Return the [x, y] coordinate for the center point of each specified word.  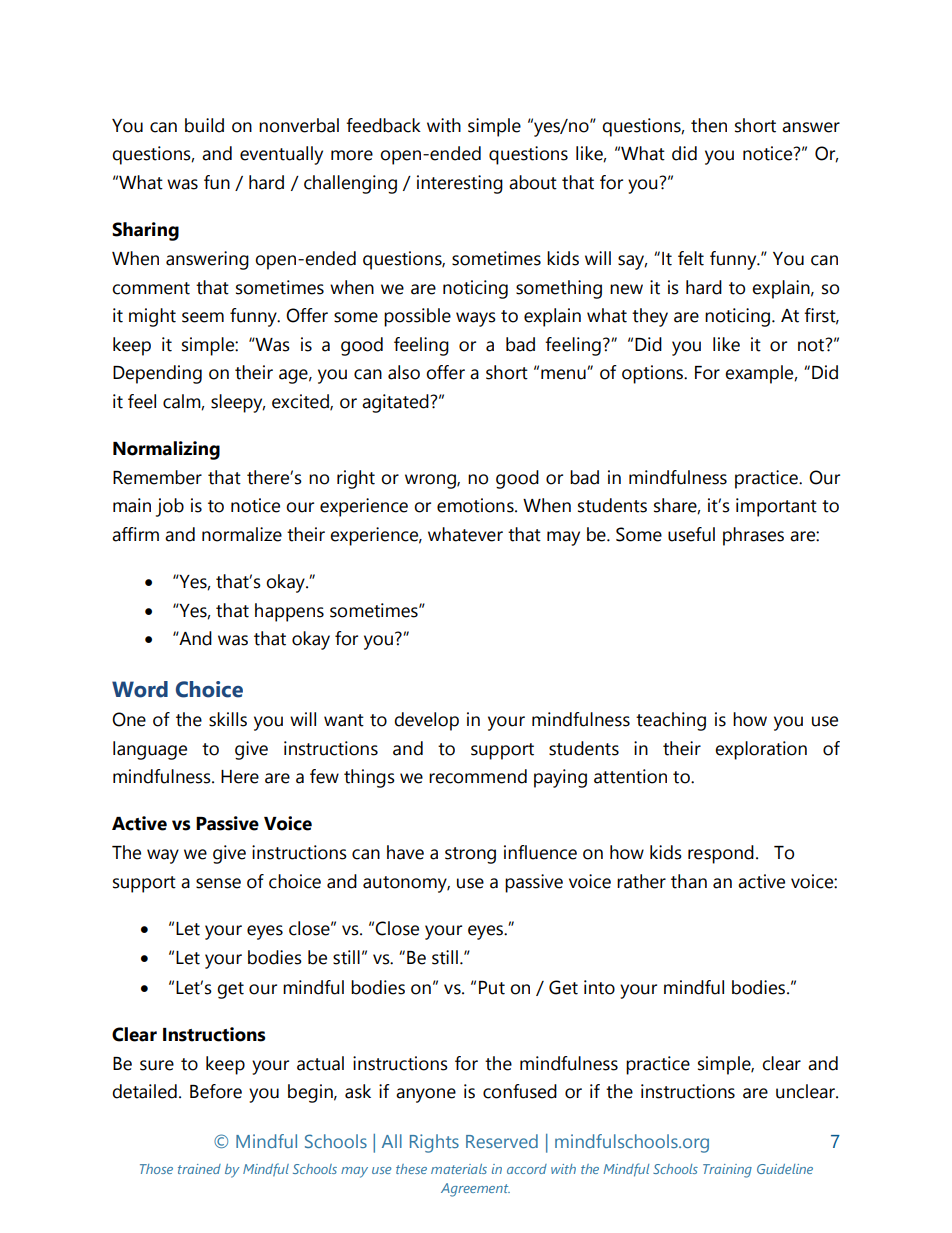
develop [426, 721]
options [654, 374]
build [204, 125]
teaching [671, 721]
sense [218, 883]
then [709, 125]
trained [199, 1169]
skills [228, 719]
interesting [460, 184]
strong [470, 855]
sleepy [238, 403]
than [689, 881]
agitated [395, 403]
